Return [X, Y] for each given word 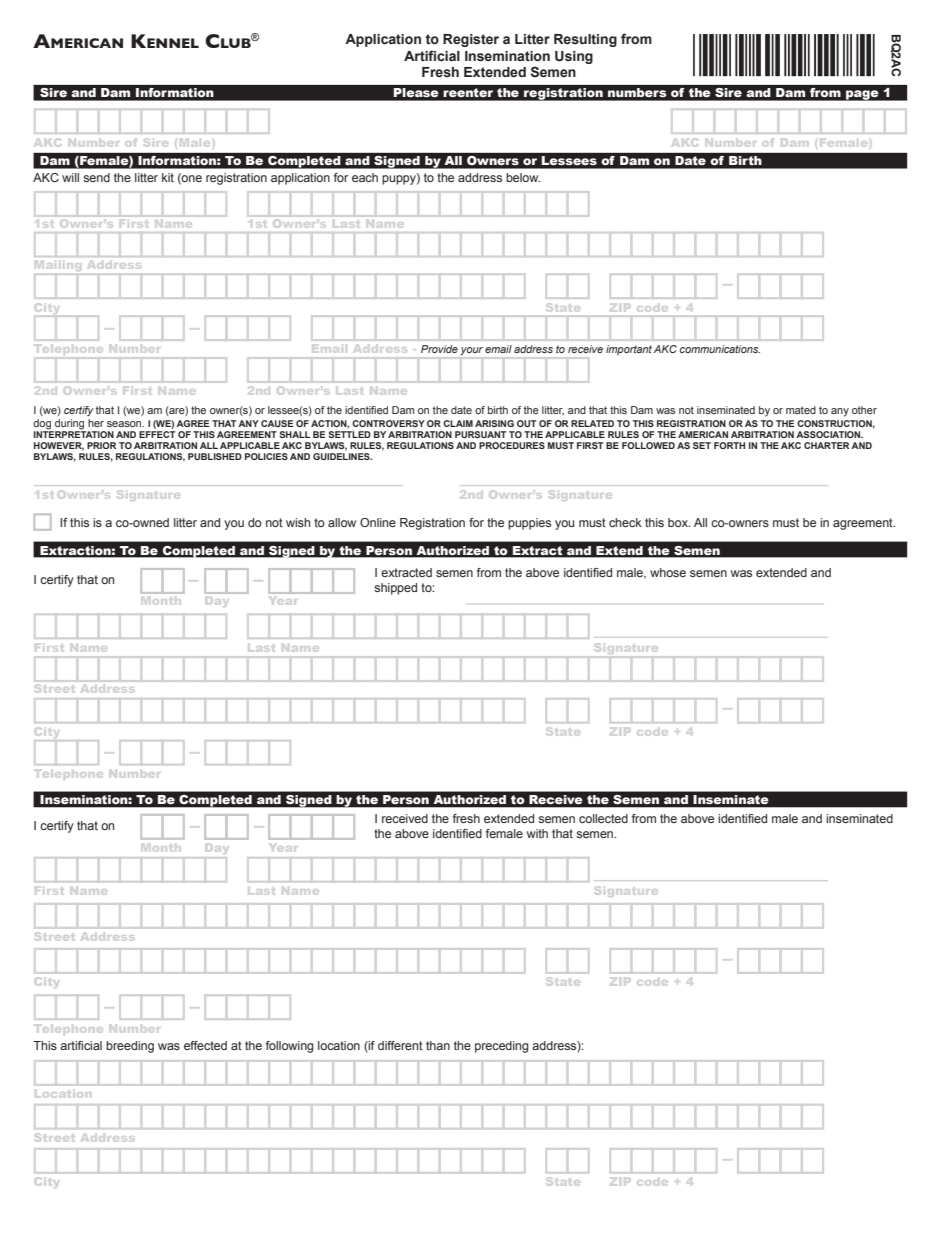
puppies [529, 524]
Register [471, 40]
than [438, 1045]
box [679, 522]
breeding [130, 1047]
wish [298, 522]
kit [168, 177]
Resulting [585, 40]
